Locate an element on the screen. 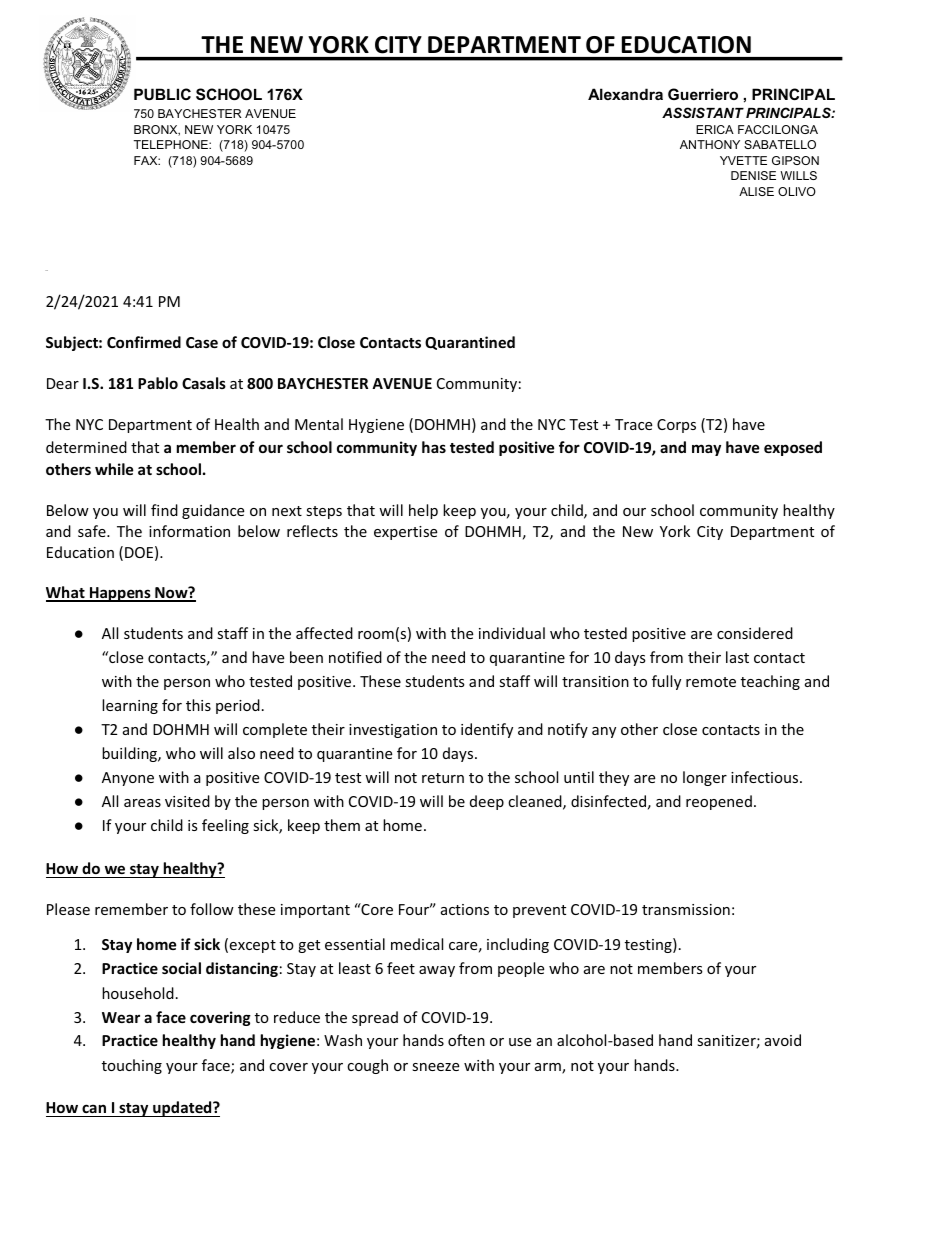 The height and width of the screenshot is (1233, 952). considered is located at coordinates (755, 633).
